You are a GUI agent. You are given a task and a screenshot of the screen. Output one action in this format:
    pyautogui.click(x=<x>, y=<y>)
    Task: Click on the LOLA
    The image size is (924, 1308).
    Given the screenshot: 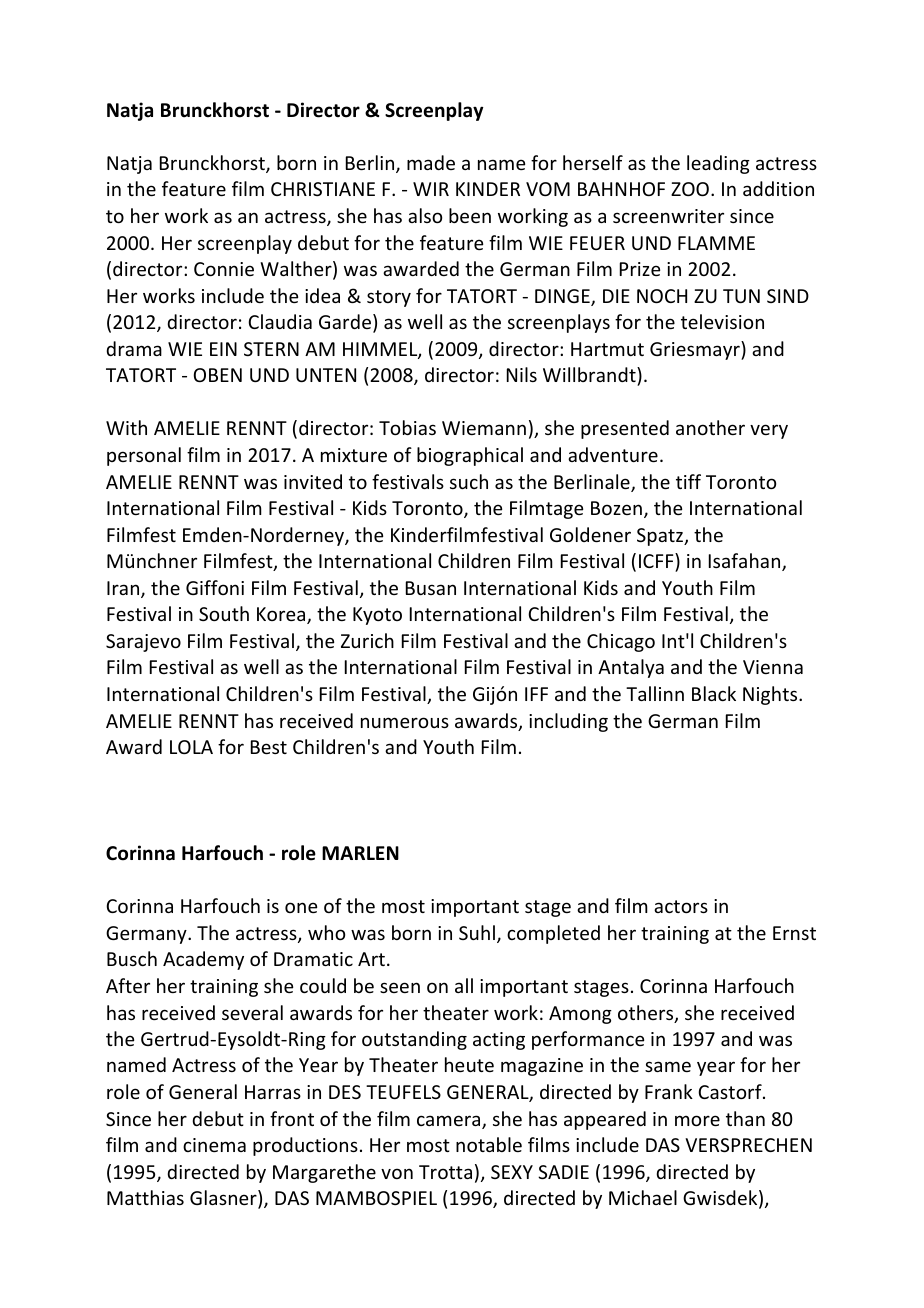 What is the action you would take?
    pyautogui.click(x=191, y=747)
